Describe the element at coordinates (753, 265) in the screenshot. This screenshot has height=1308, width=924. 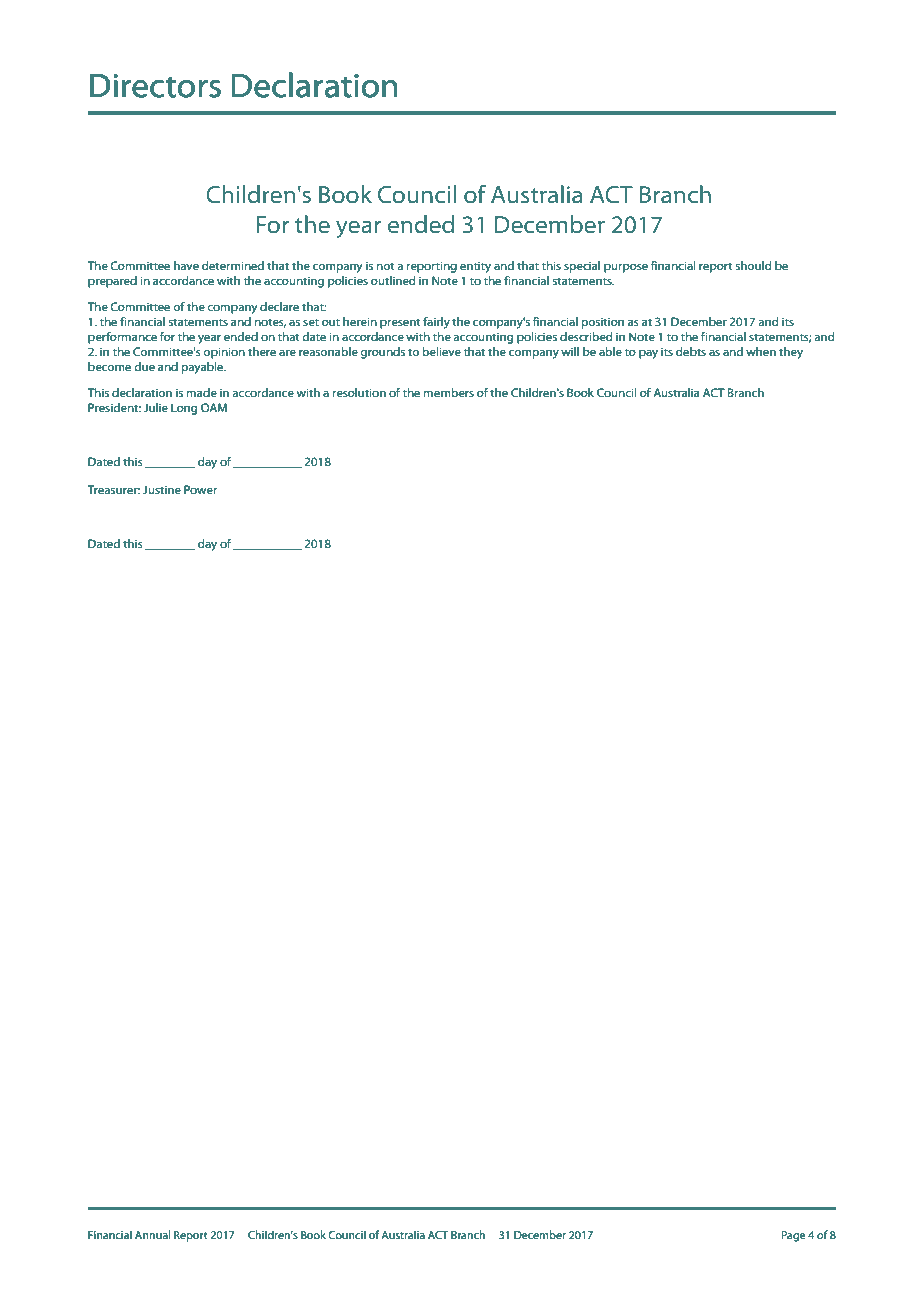
I see `should` at that location.
